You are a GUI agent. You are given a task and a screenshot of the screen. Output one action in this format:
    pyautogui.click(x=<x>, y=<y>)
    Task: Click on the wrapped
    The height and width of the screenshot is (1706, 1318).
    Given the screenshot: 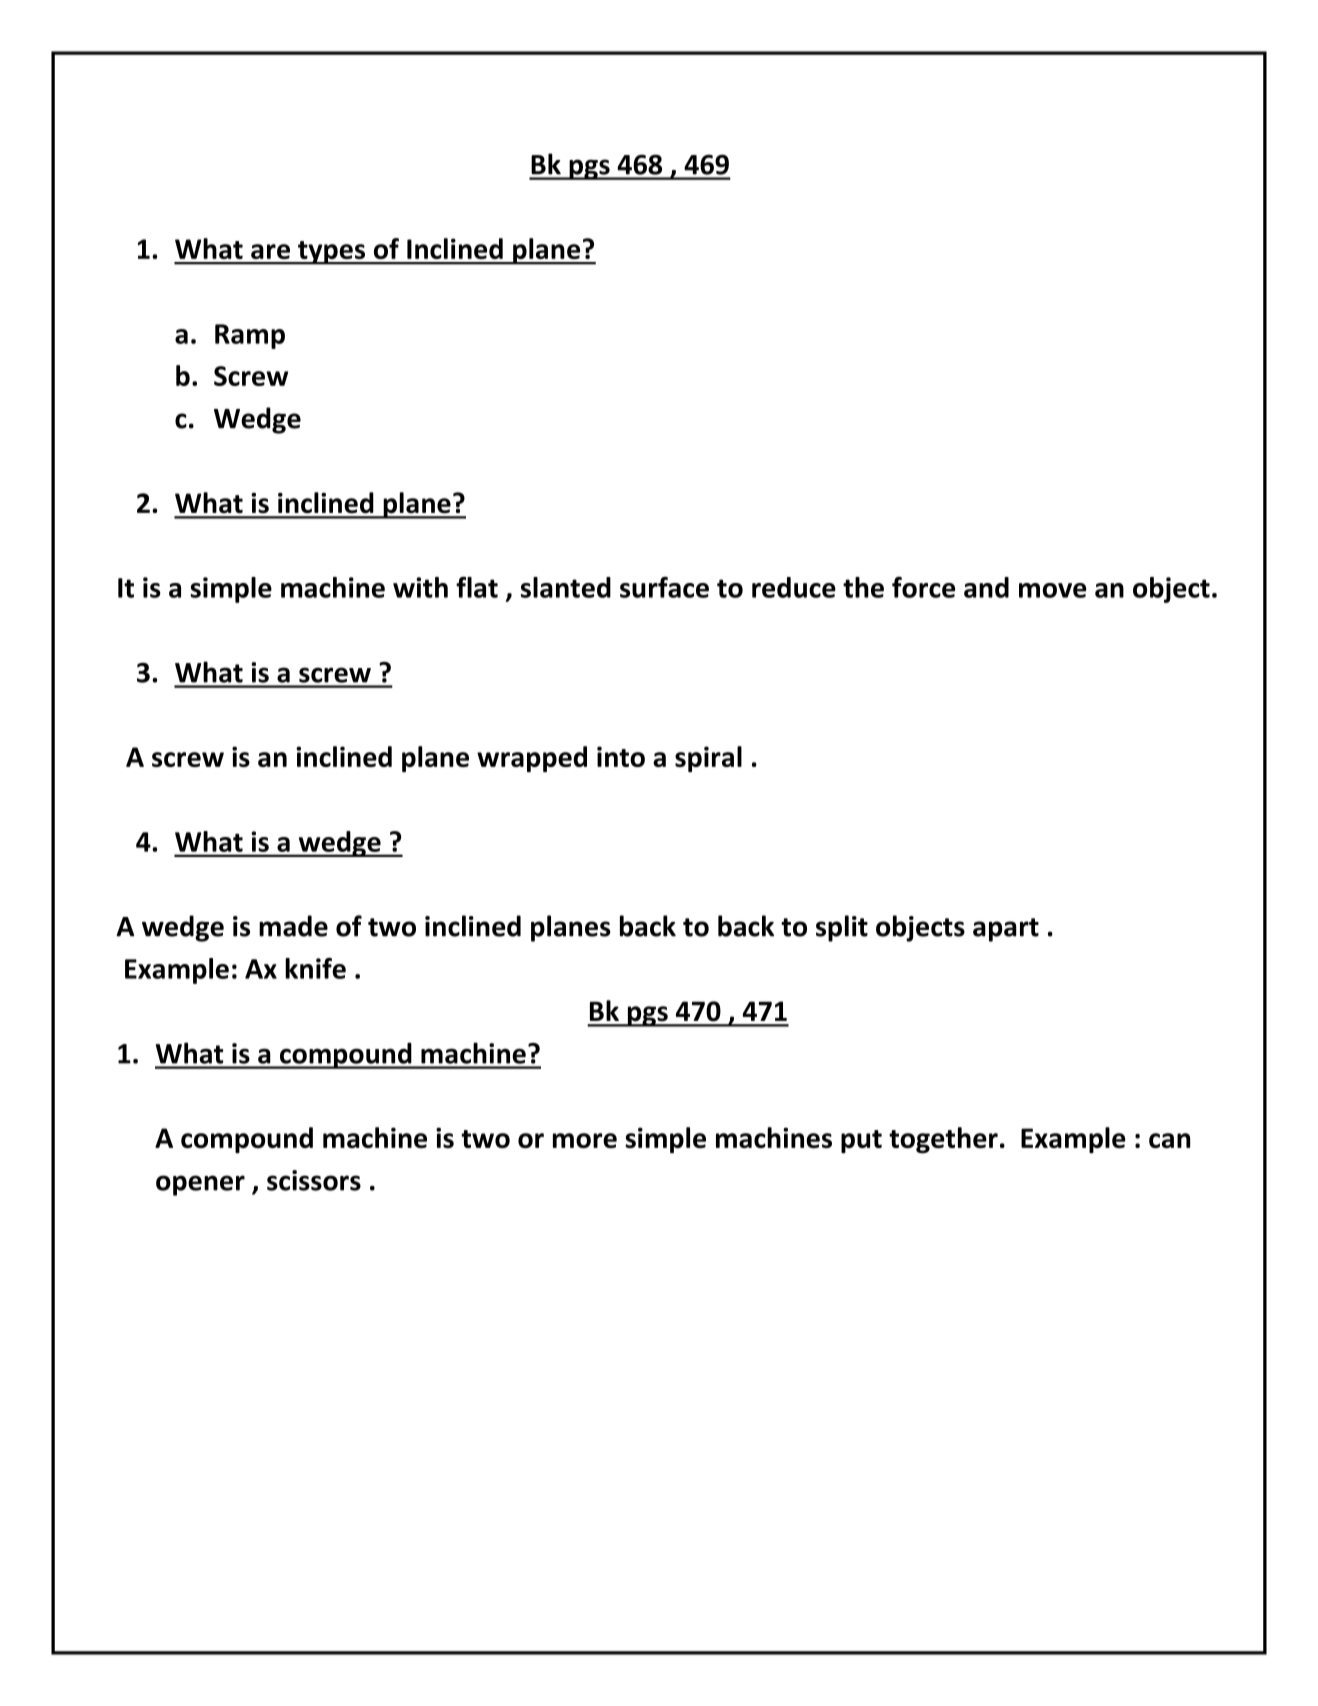 What is the action you would take?
    pyautogui.click(x=532, y=759)
